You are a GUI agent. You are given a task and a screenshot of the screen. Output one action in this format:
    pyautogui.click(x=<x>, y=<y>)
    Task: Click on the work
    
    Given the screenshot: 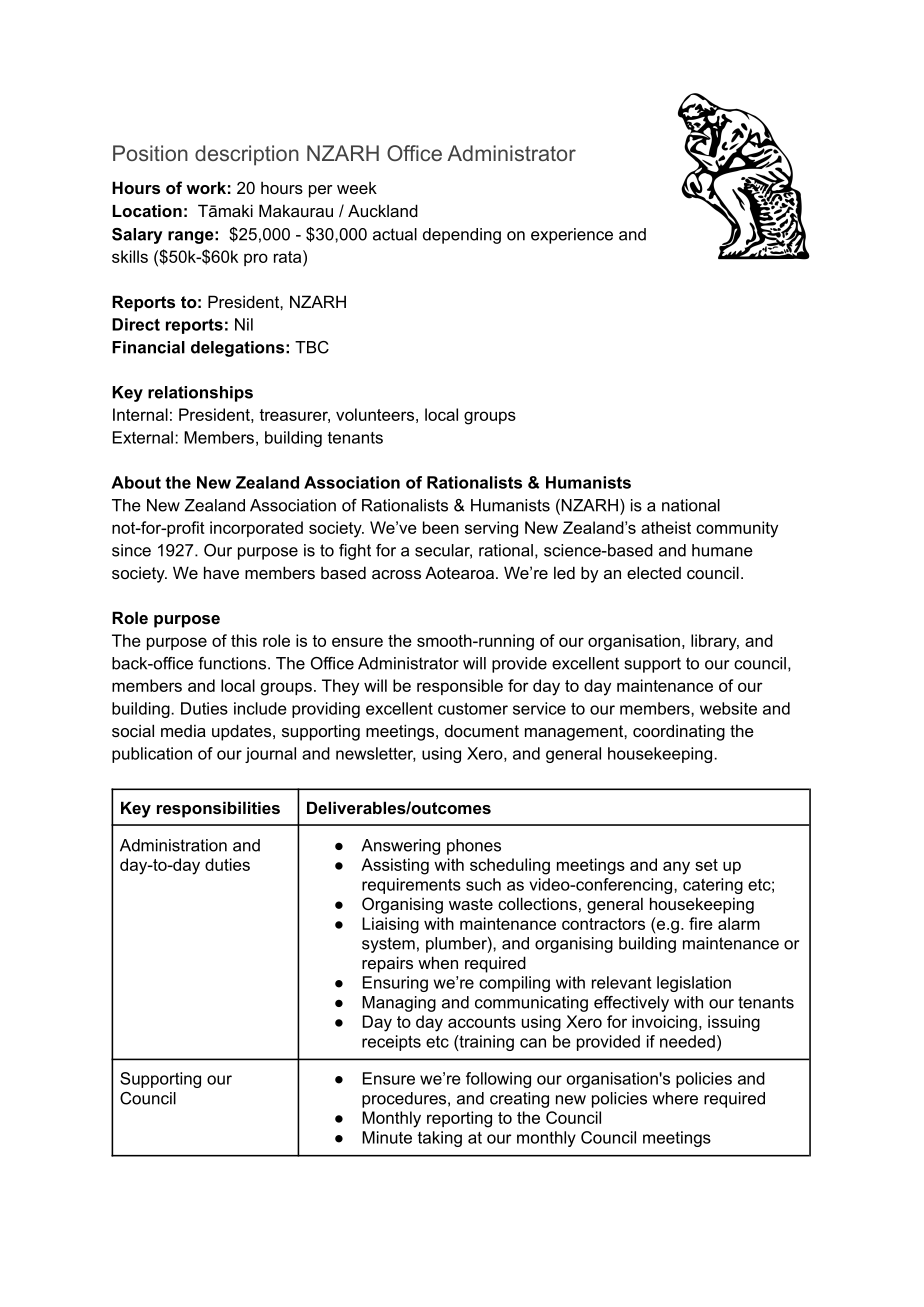 What is the action you would take?
    pyautogui.click(x=206, y=187)
